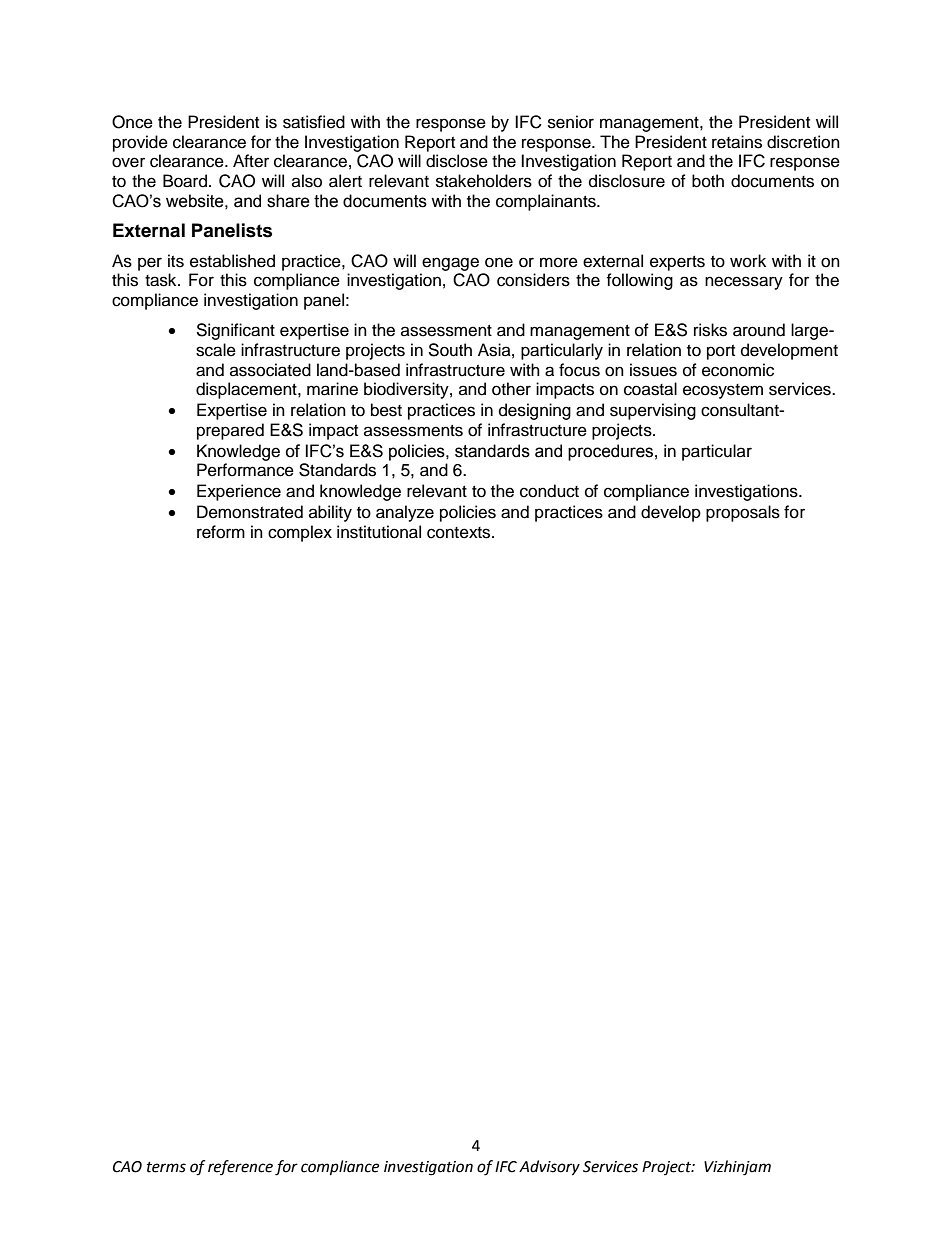  I want to click on Advisory, so click(549, 1168).
